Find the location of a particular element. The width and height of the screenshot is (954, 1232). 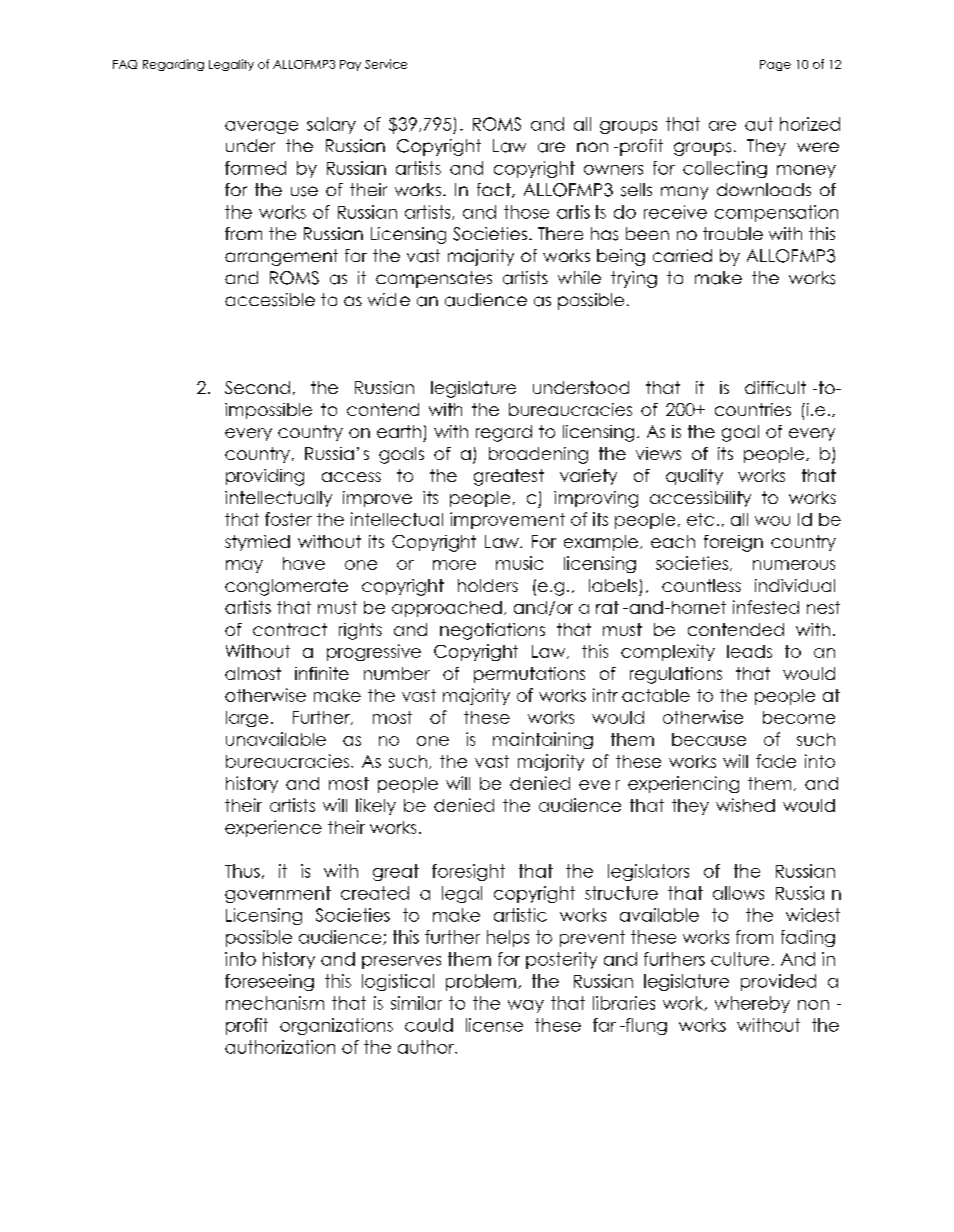

Second is located at coordinates (257, 387).
